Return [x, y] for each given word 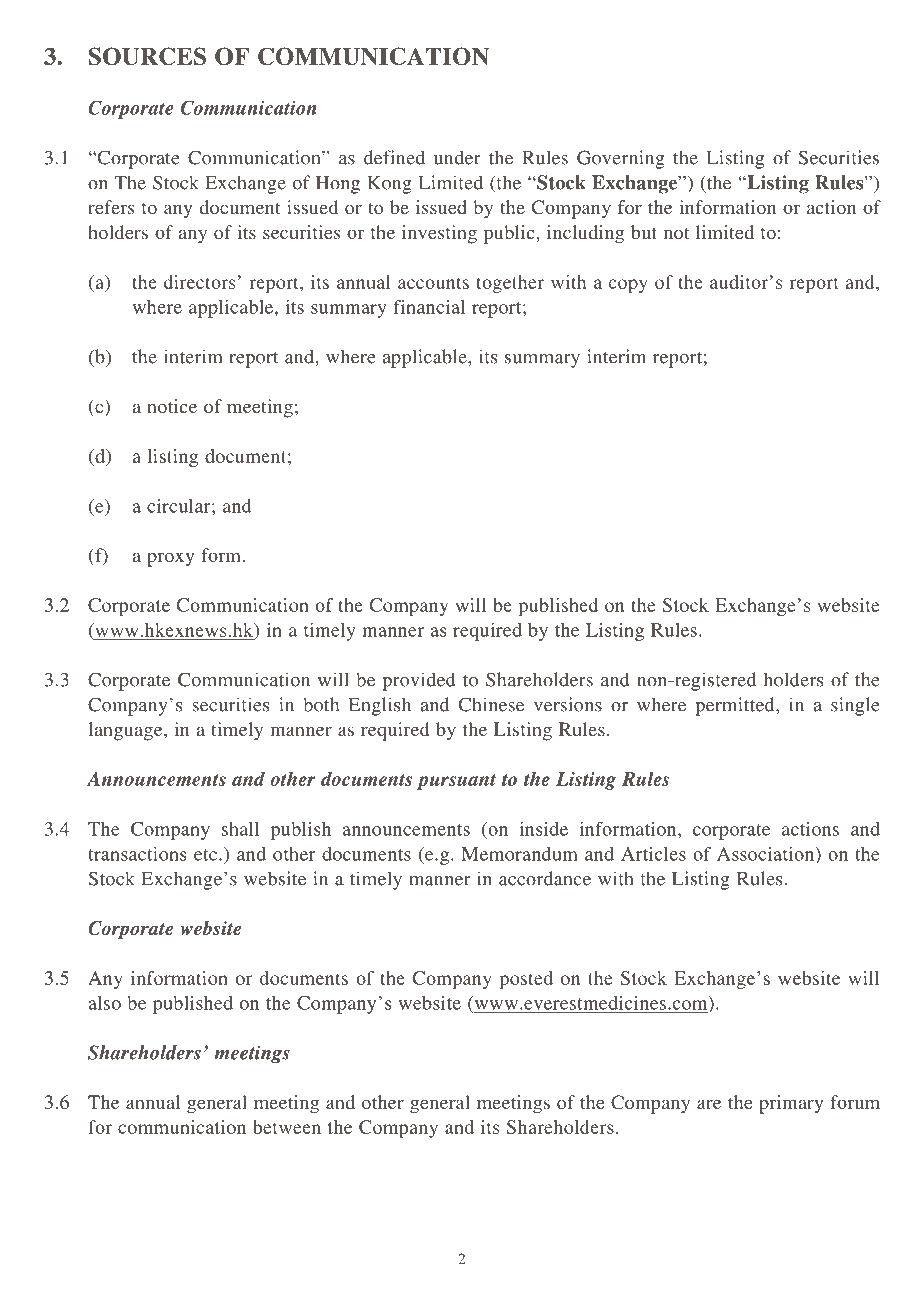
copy [628, 286]
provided [419, 681]
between [287, 1127]
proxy [170, 559]
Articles [653, 854]
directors [199, 282]
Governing [621, 159]
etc [207, 855]
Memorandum [519, 854]
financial [429, 306]
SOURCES [147, 56]
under [457, 157]
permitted [736, 706]
